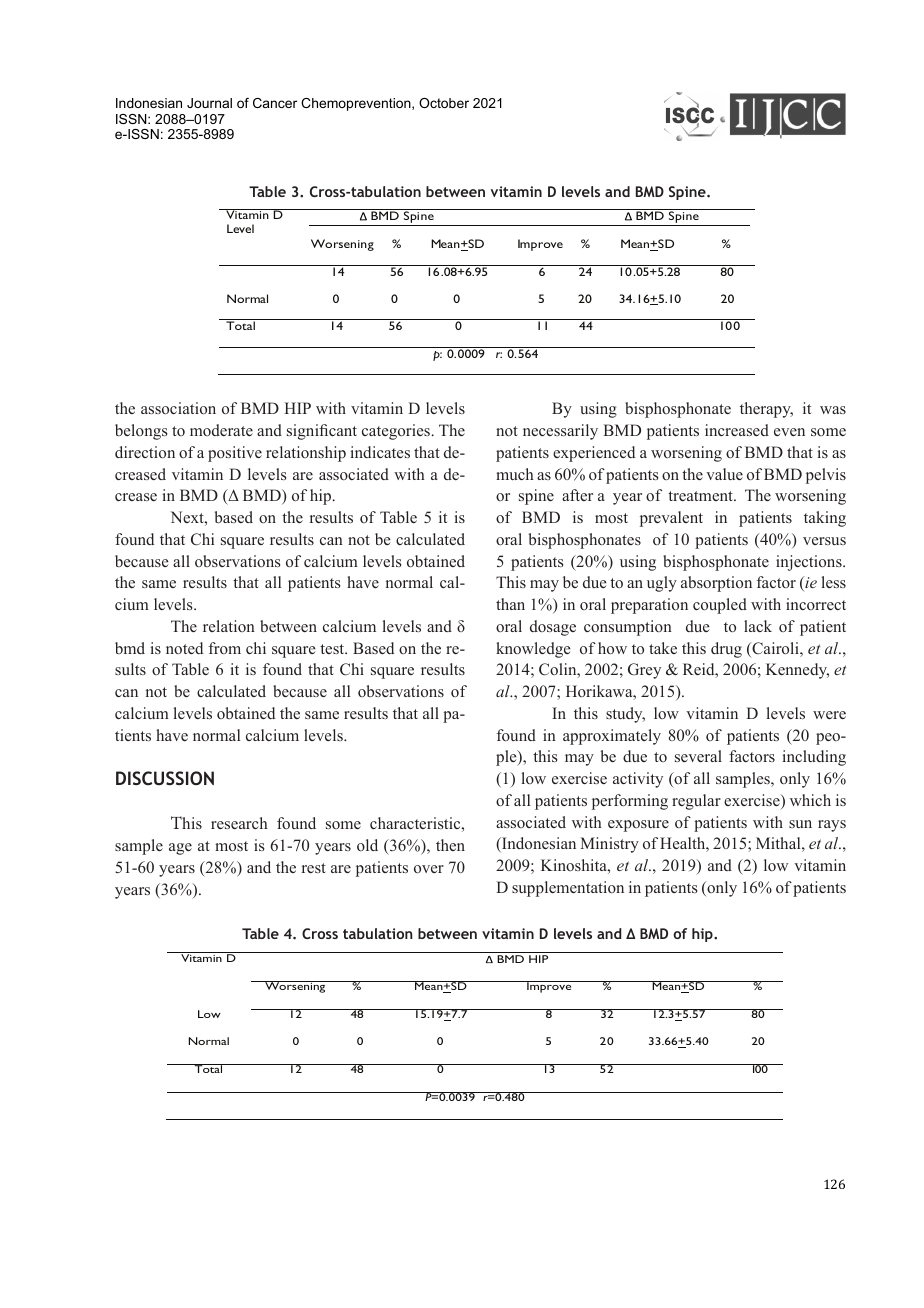  What do you see at coordinates (724, 474) in the page?
I see `value` at bounding box center [724, 474].
